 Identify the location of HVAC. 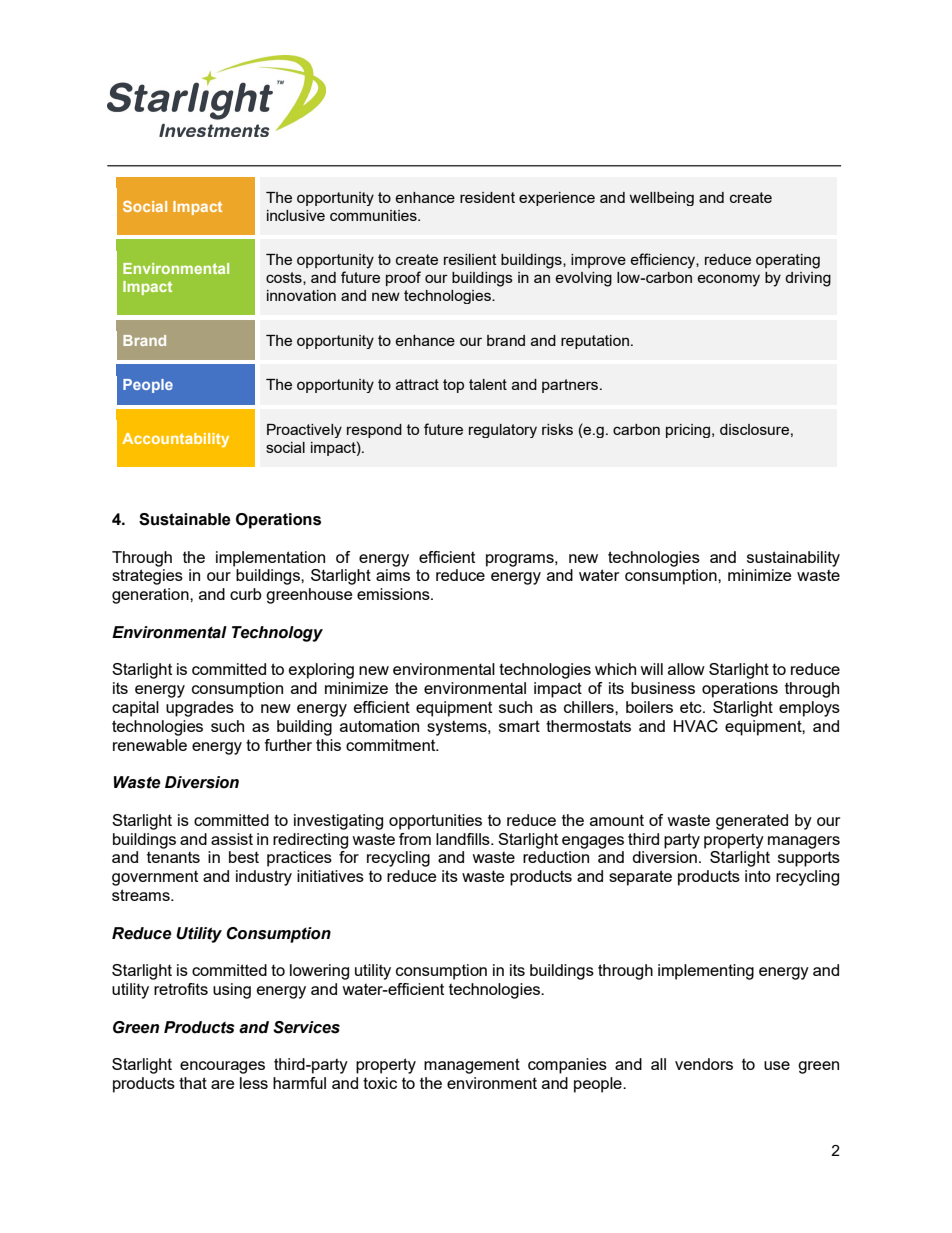
(696, 726).
